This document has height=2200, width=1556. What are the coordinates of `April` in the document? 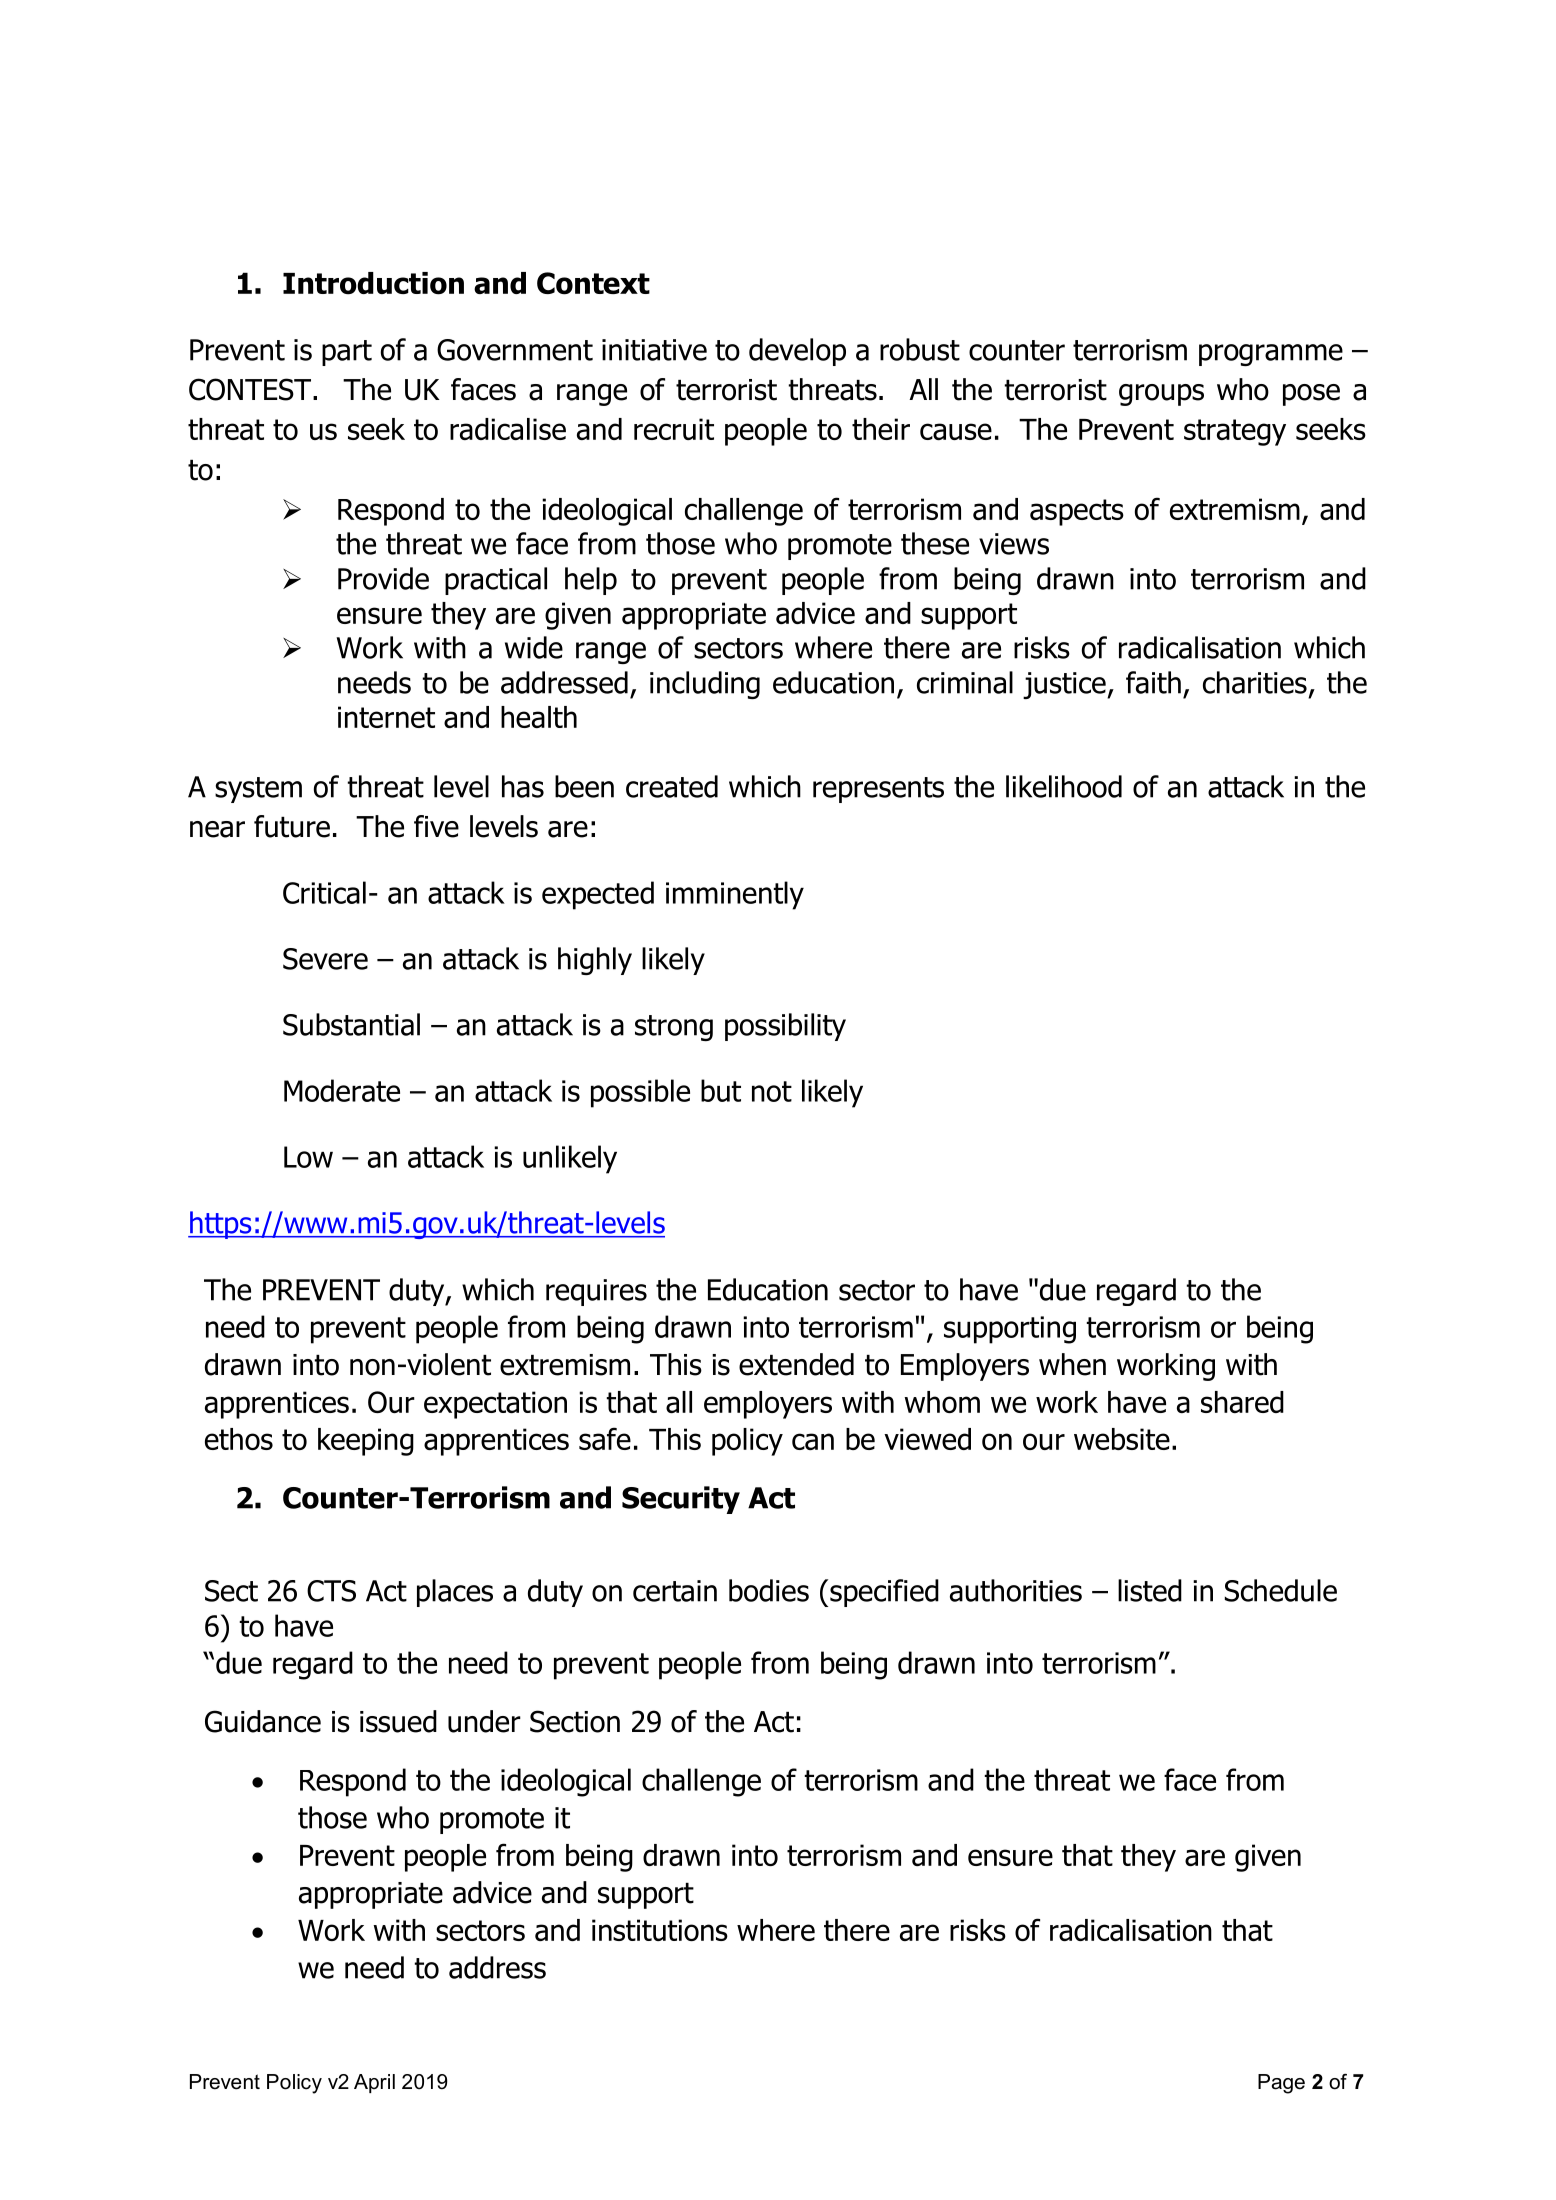 It's located at (374, 2083).
